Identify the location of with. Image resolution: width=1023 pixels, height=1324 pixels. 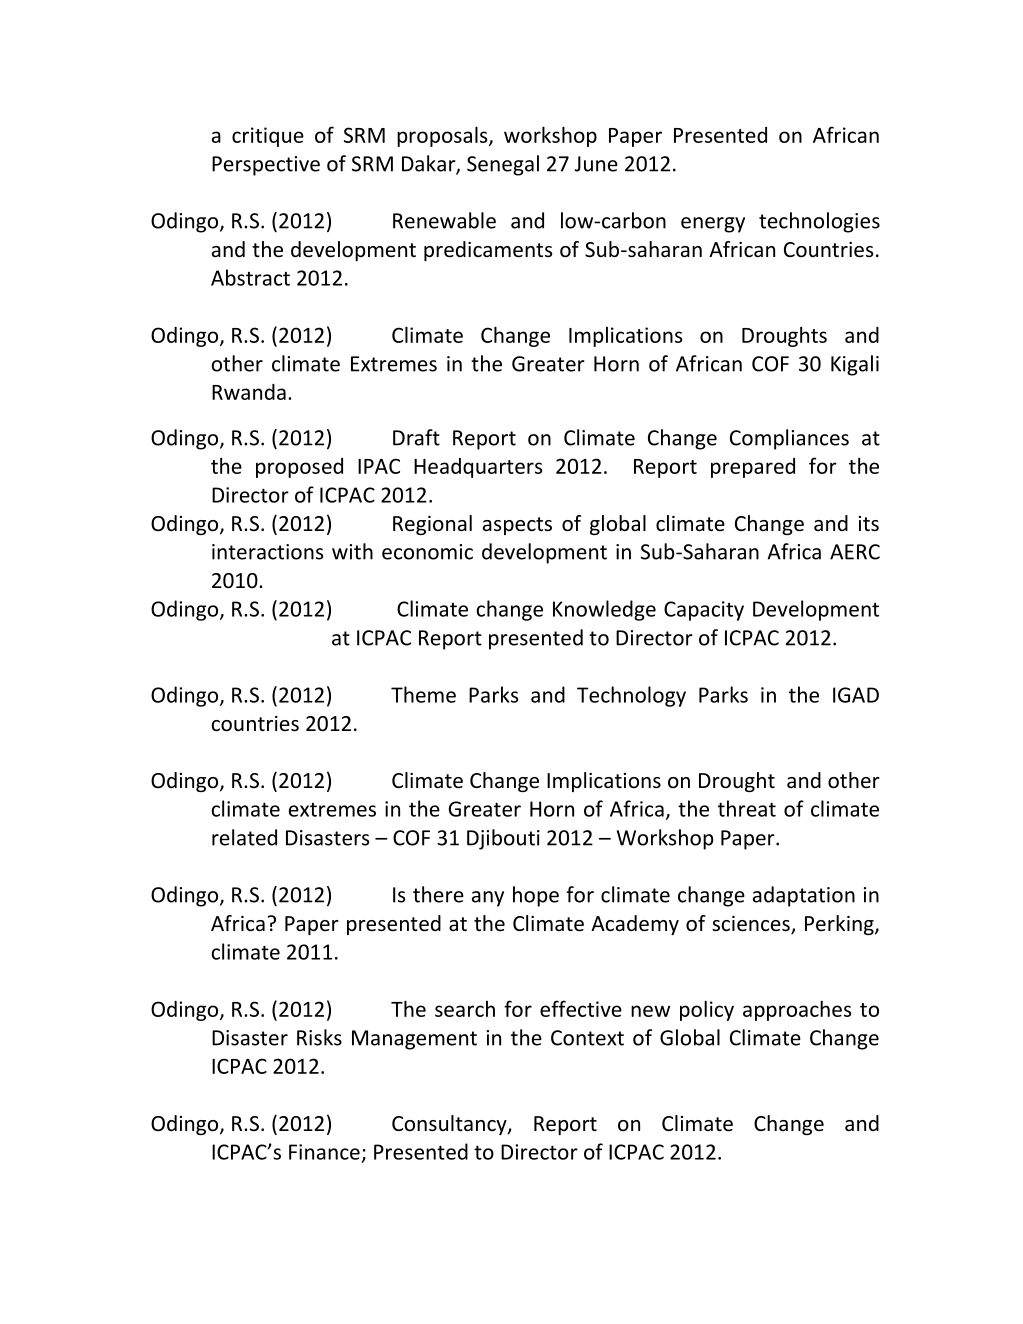
(352, 551).
